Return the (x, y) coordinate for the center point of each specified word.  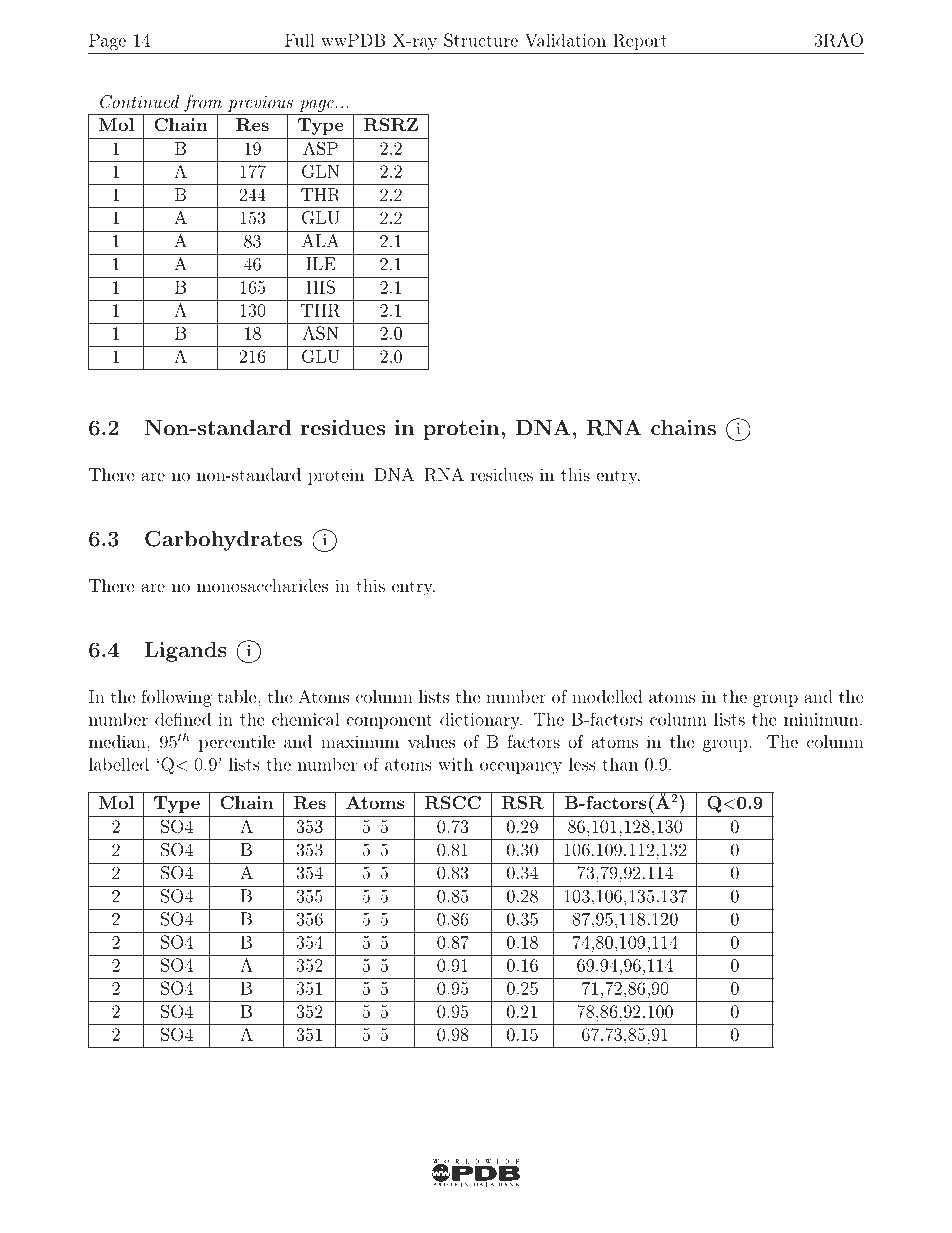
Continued (139, 102)
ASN (320, 333)
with (455, 764)
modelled (607, 696)
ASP (320, 148)
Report (640, 41)
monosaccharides (262, 585)
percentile (237, 743)
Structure (481, 40)
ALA (320, 239)
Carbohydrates (223, 540)
